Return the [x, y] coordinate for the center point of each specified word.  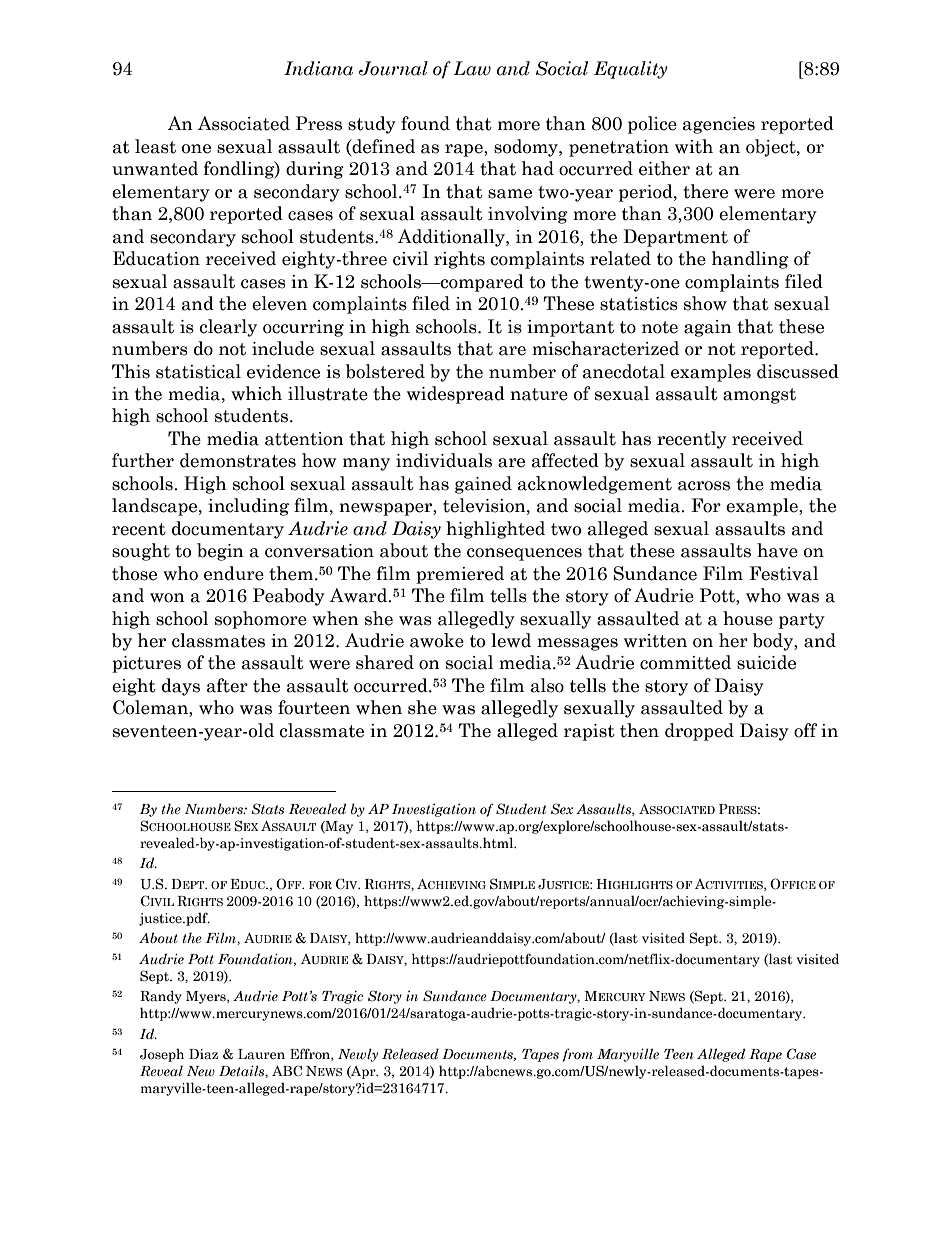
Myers [207, 997]
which [256, 393]
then [639, 730]
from [578, 1055]
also [547, 685]
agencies [719, 125]
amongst [759, 396]
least [155, 146]
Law [472, 68]
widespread [456, 395]
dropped [699, 732]
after [227, 685]
